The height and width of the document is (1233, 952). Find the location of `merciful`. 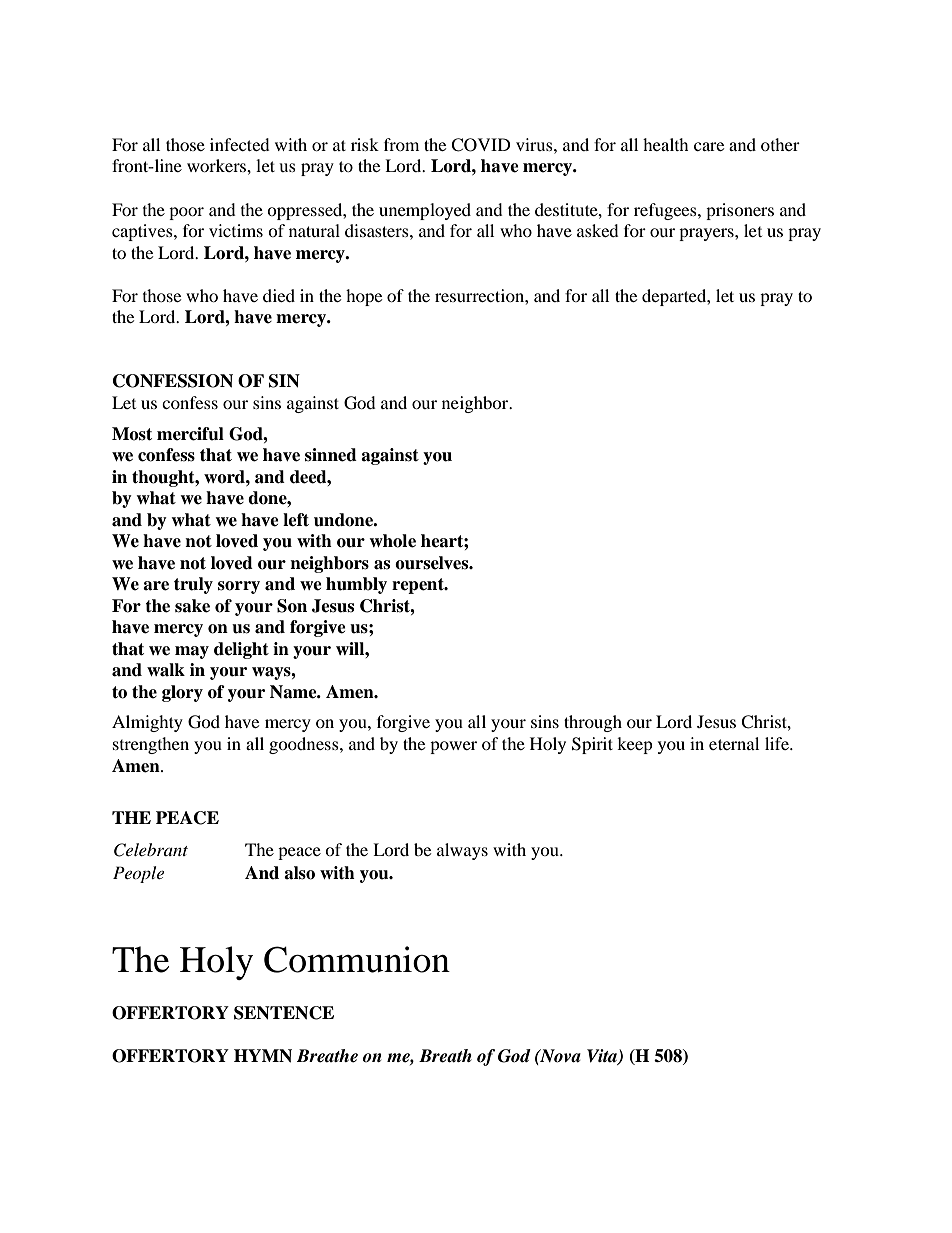

merciful is located at coordinates (190, 434).
